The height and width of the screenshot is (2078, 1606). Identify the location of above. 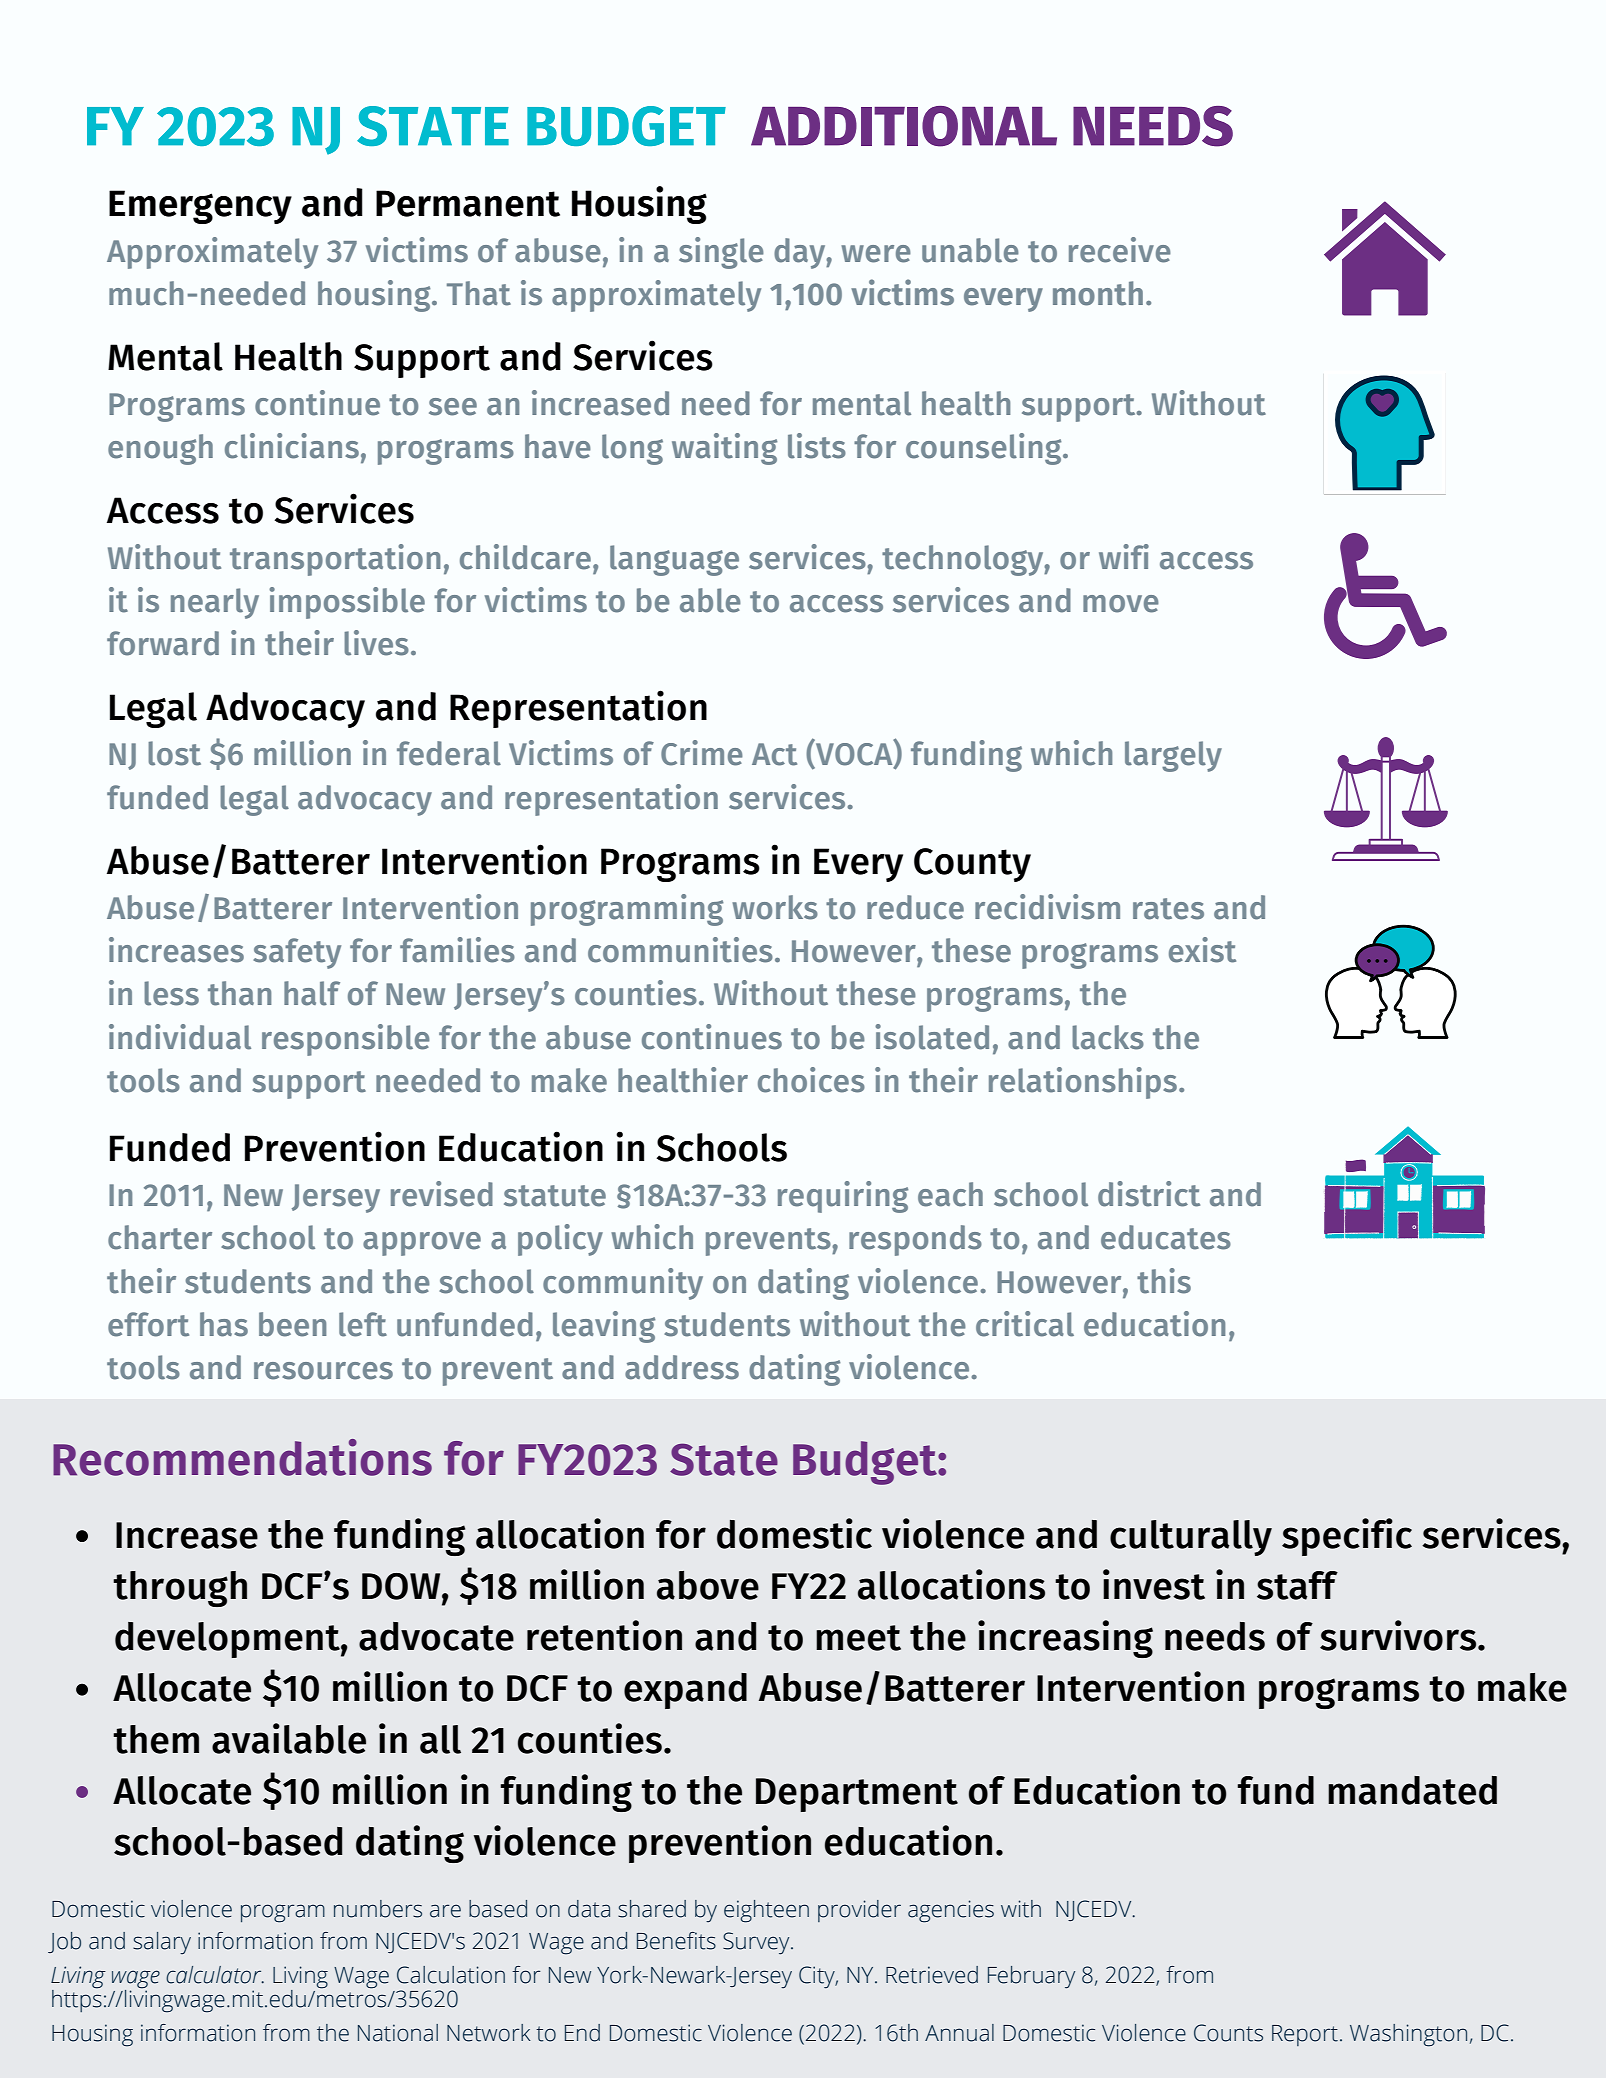
(708, 1585).
